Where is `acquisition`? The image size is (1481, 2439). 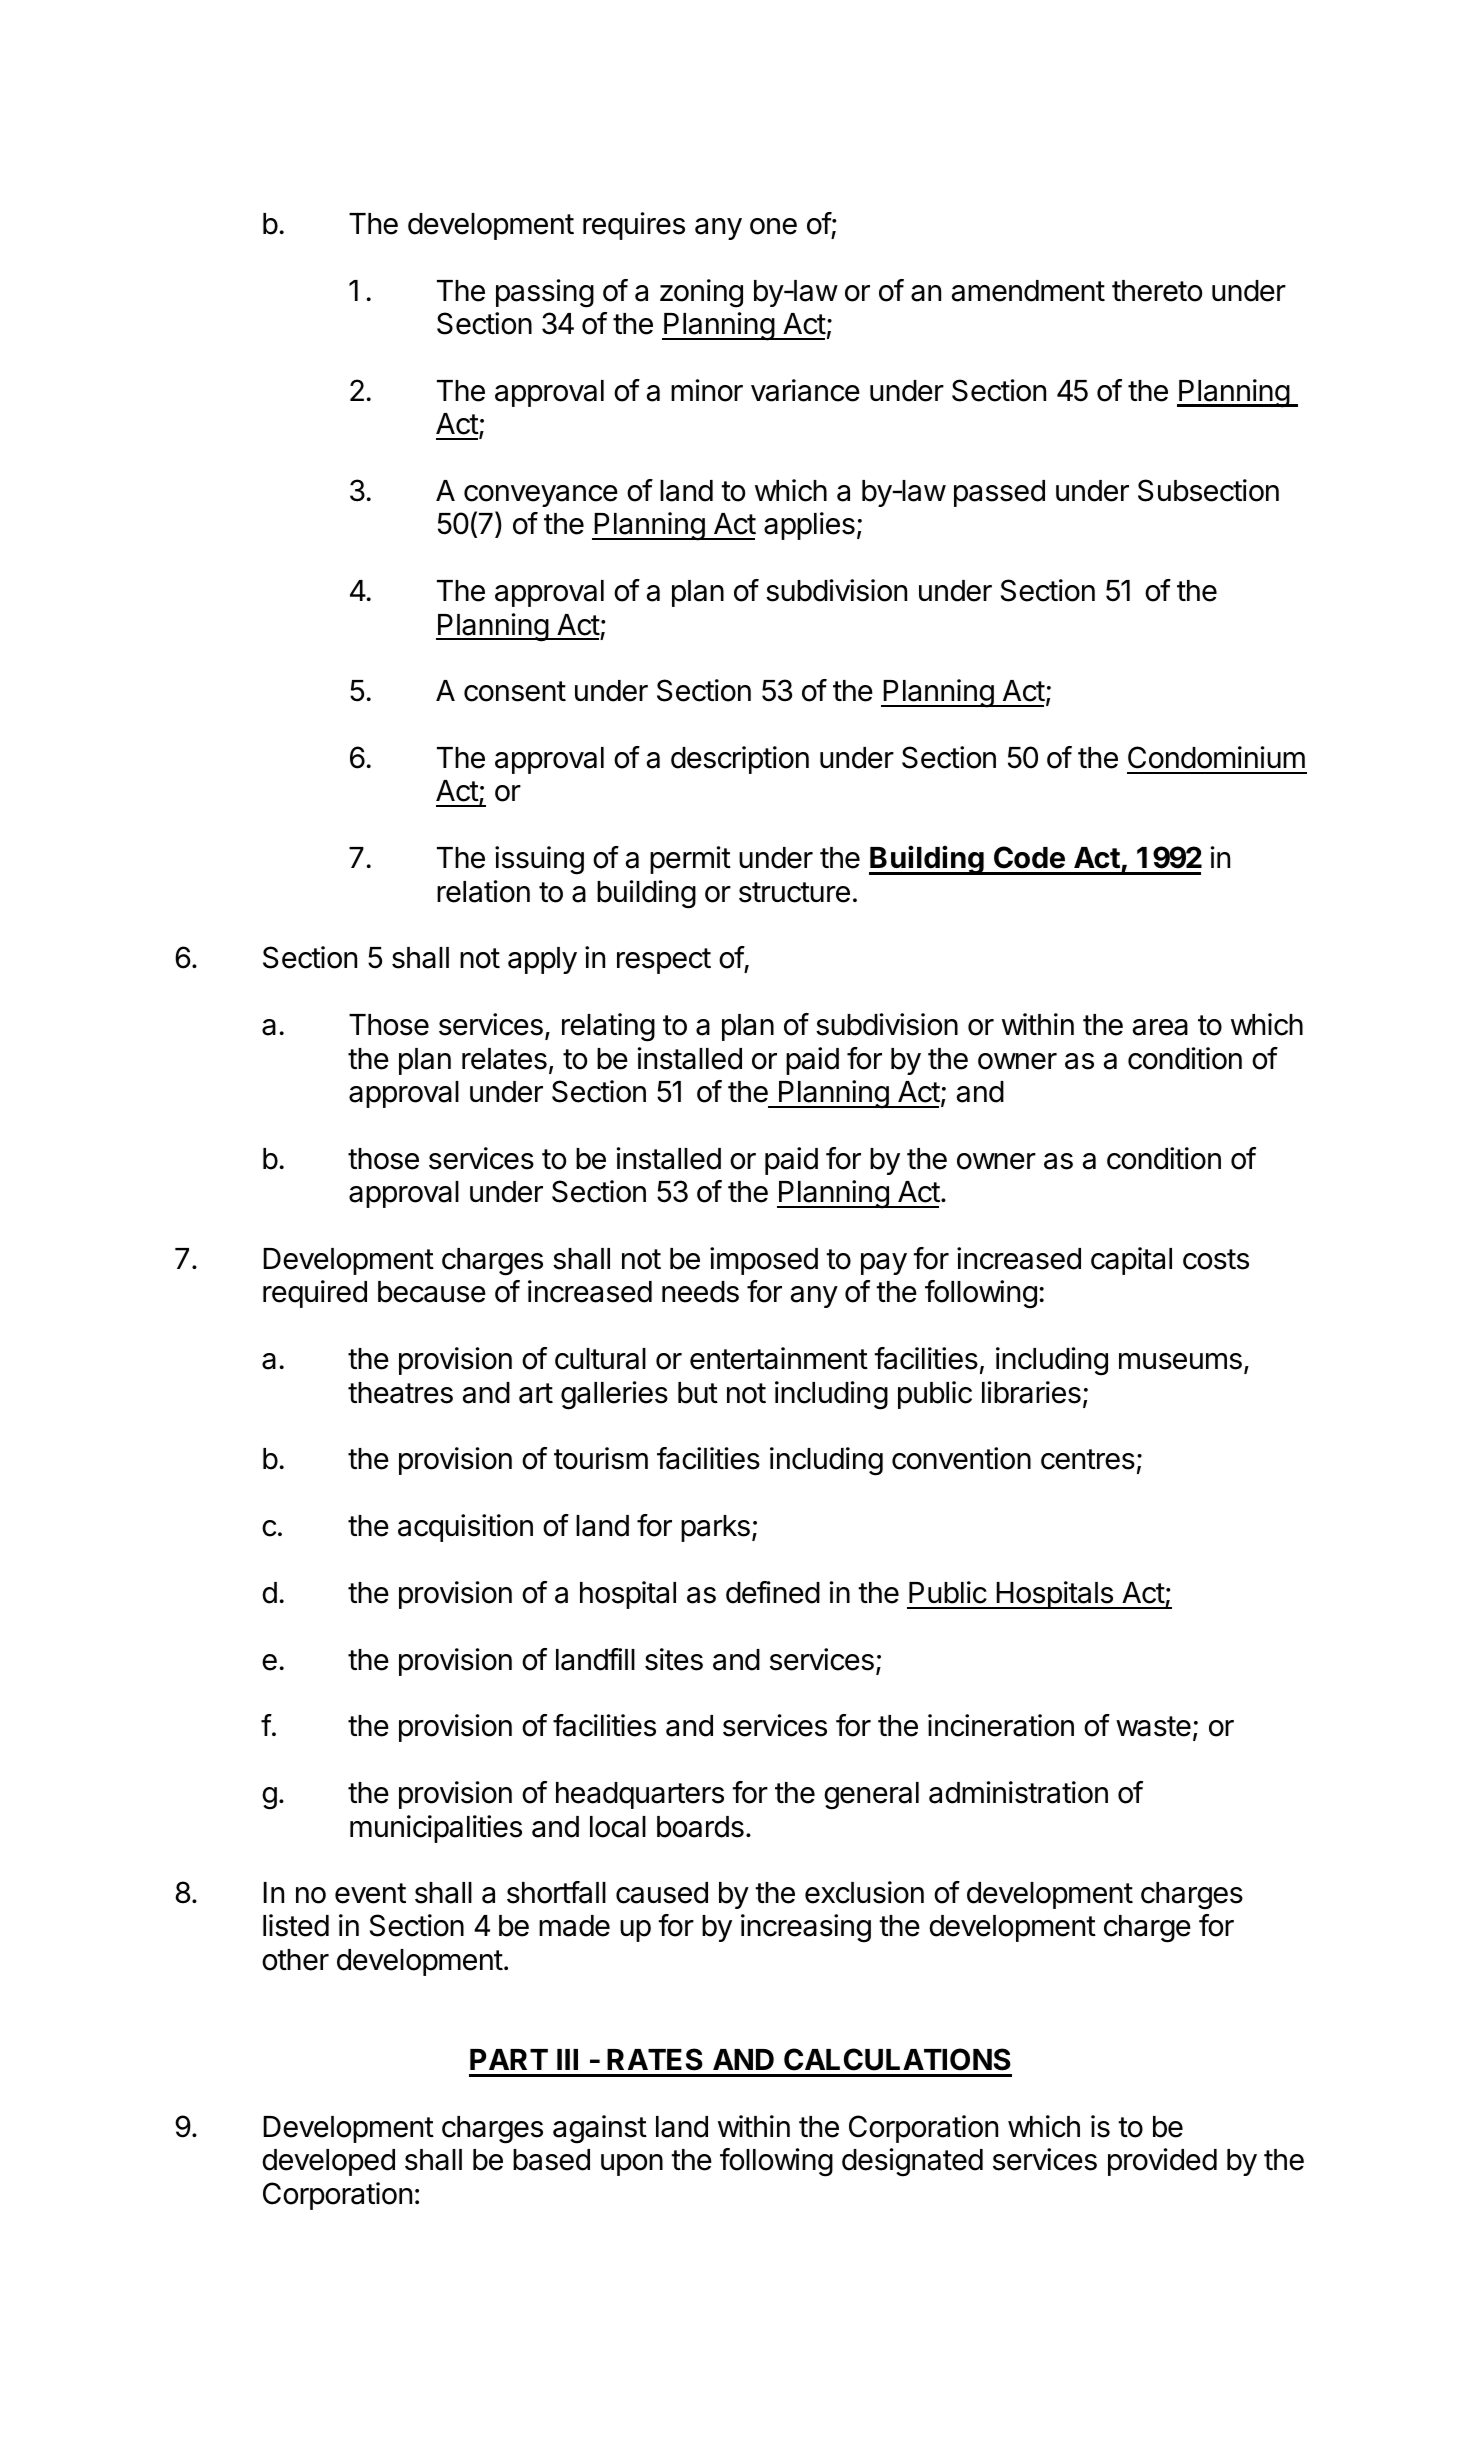 acquisition is located at coordinates (465, 1528).
